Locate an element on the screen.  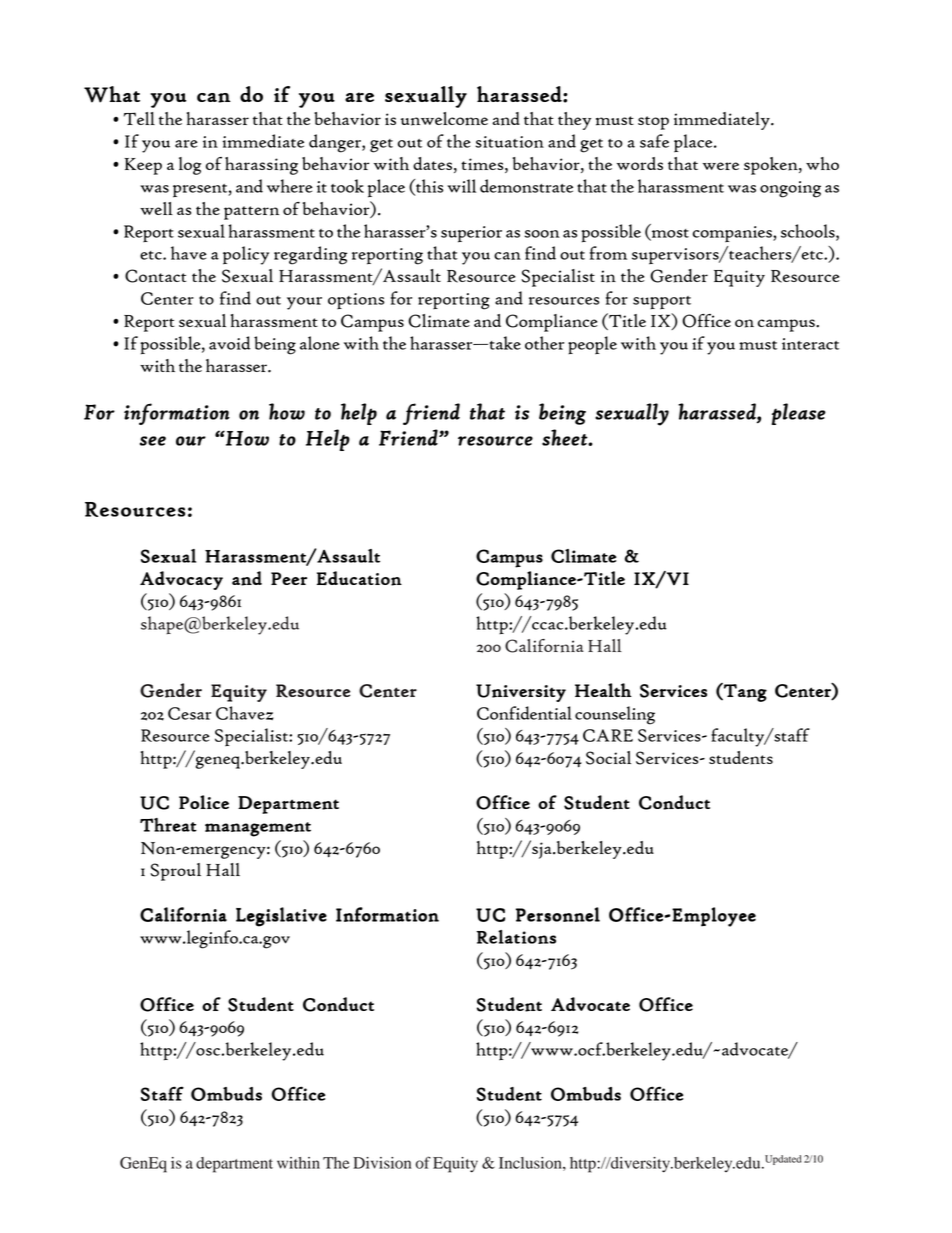
counseling is located at coordinates (615, 715).
